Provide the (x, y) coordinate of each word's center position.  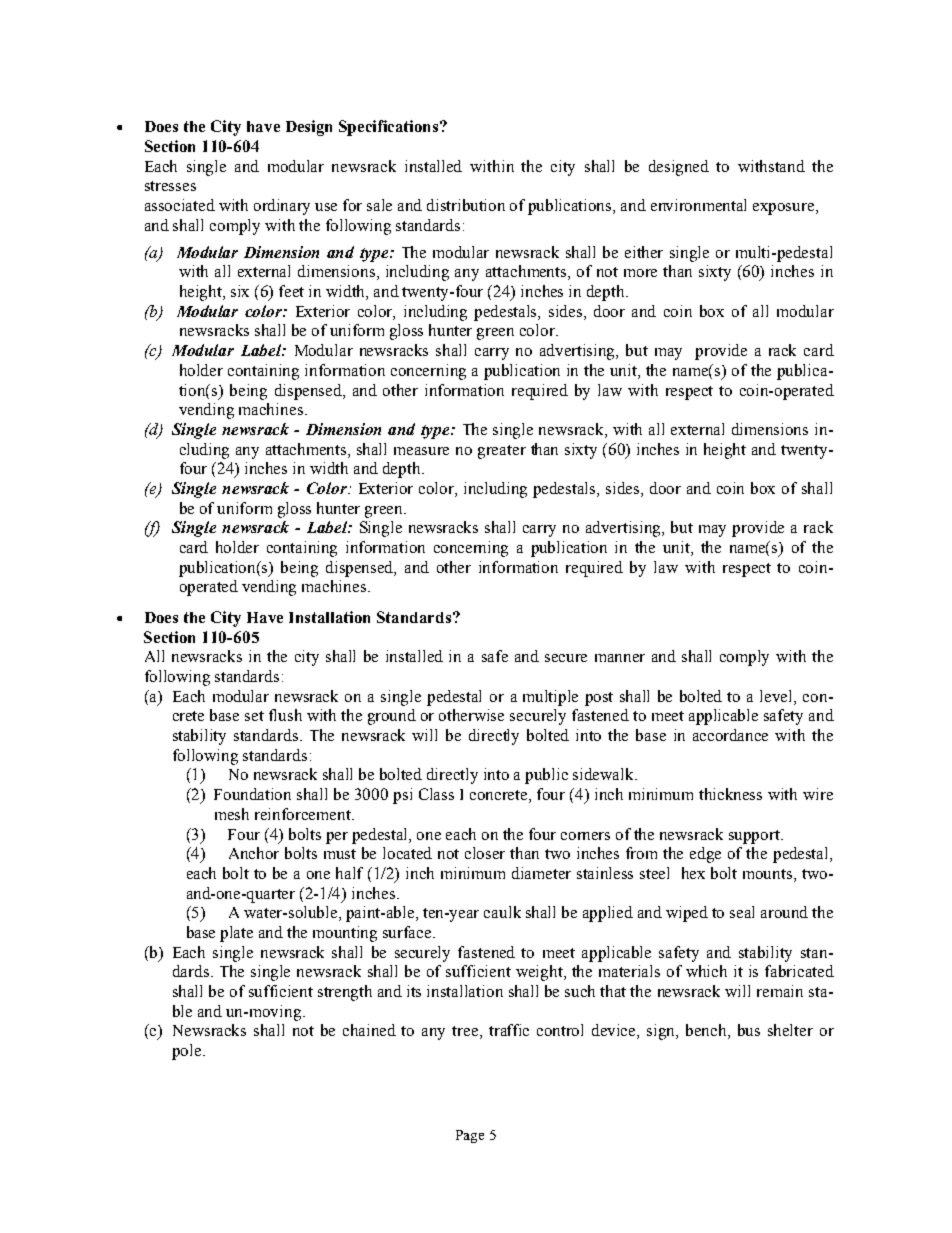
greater (502, 452)
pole (188, 1052)
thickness (730, 794)
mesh (232, 814)
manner (620, 658)
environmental (698, 205)
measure (421, 451)
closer (485, 853)
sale (379, 205)
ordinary (282, 207)
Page (470, 1136)
